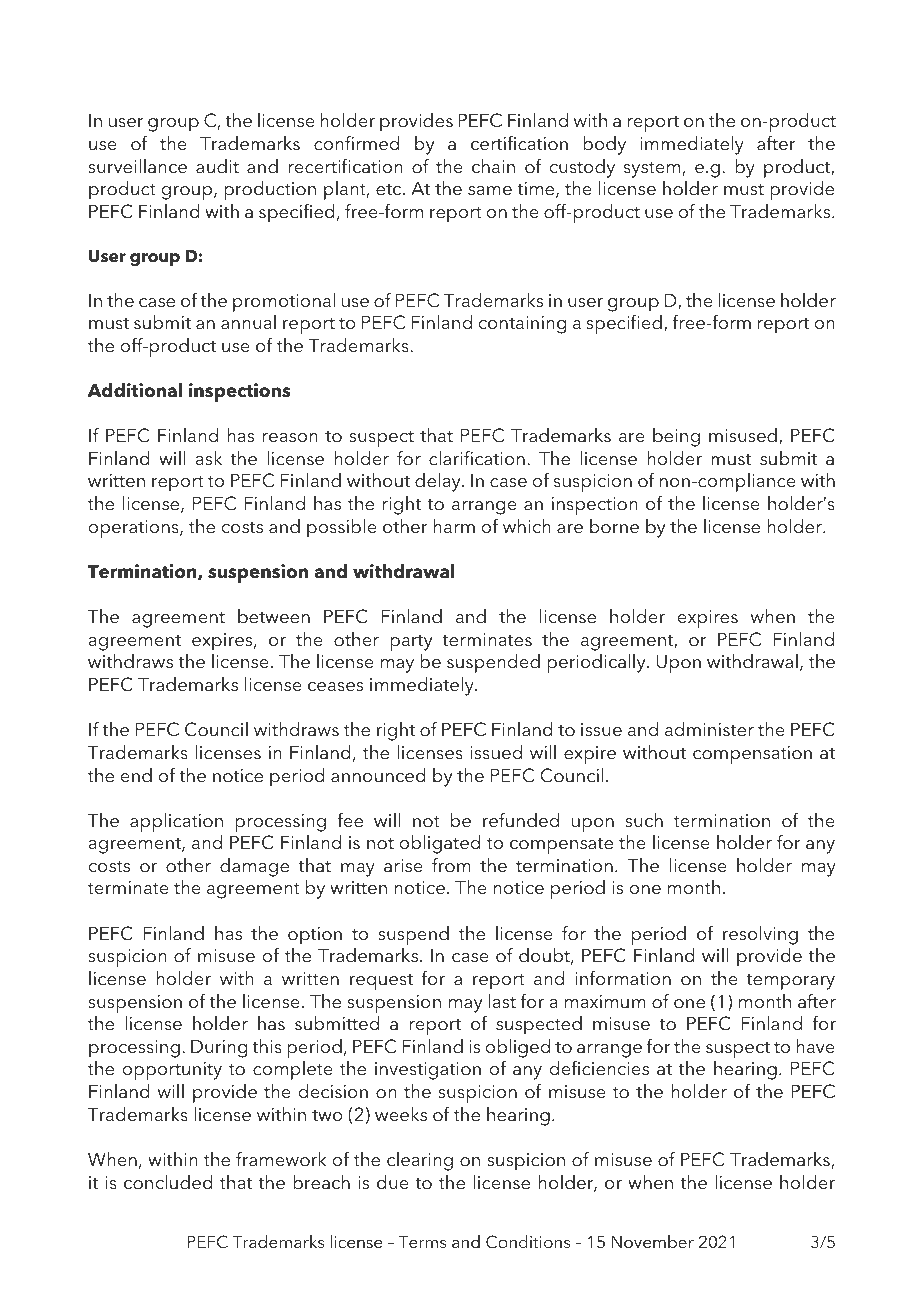 This image has height=1308, width=924. Describe the element at coordinates (248, 322) in the image. I see `annual` at that location.
